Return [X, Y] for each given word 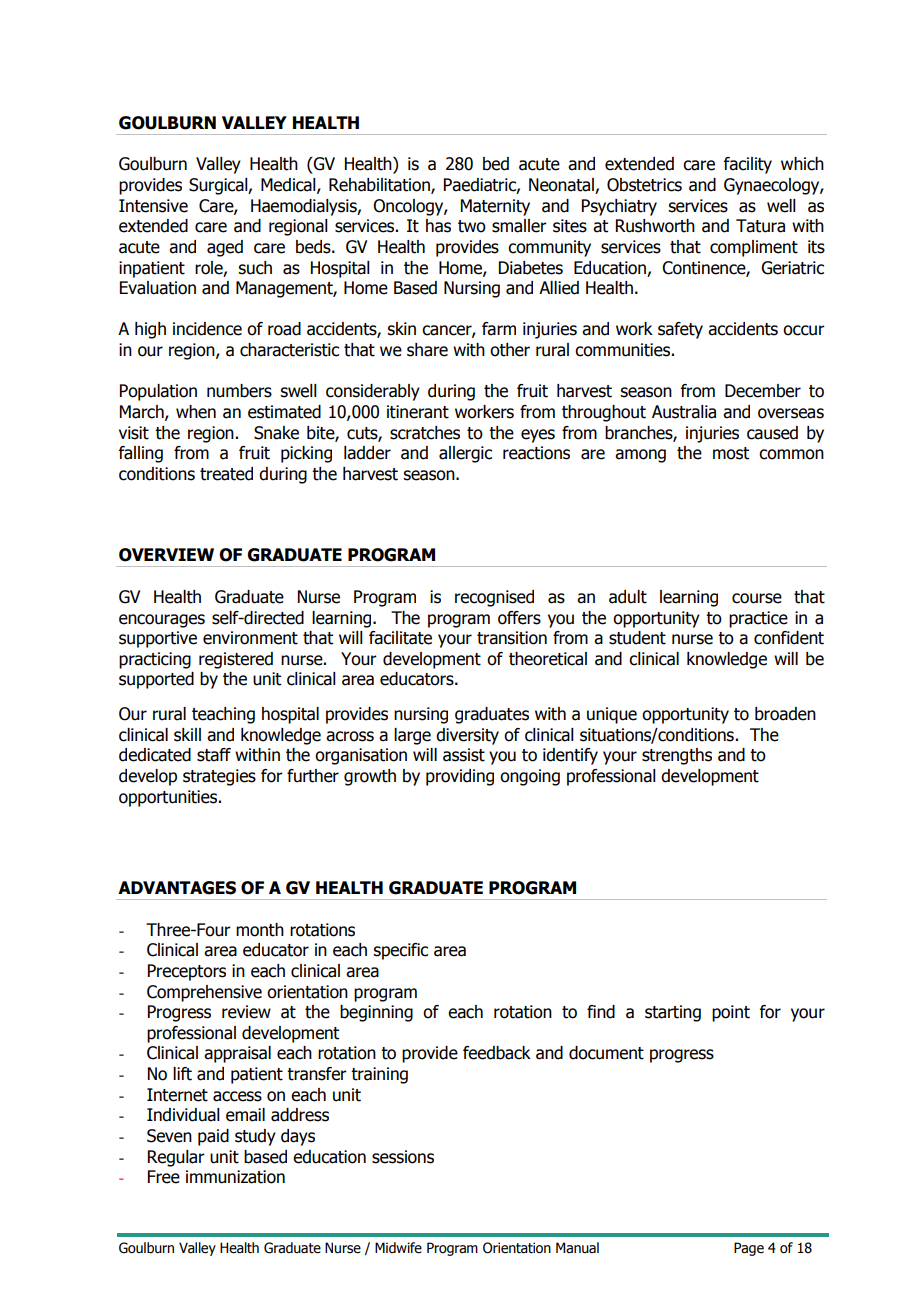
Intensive [153, 206]
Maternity [495, 207]
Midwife [398, 1248]
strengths [677, 756]
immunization [235, 1177]
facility [748, 165]
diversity [467, 736]
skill [187, 735]
